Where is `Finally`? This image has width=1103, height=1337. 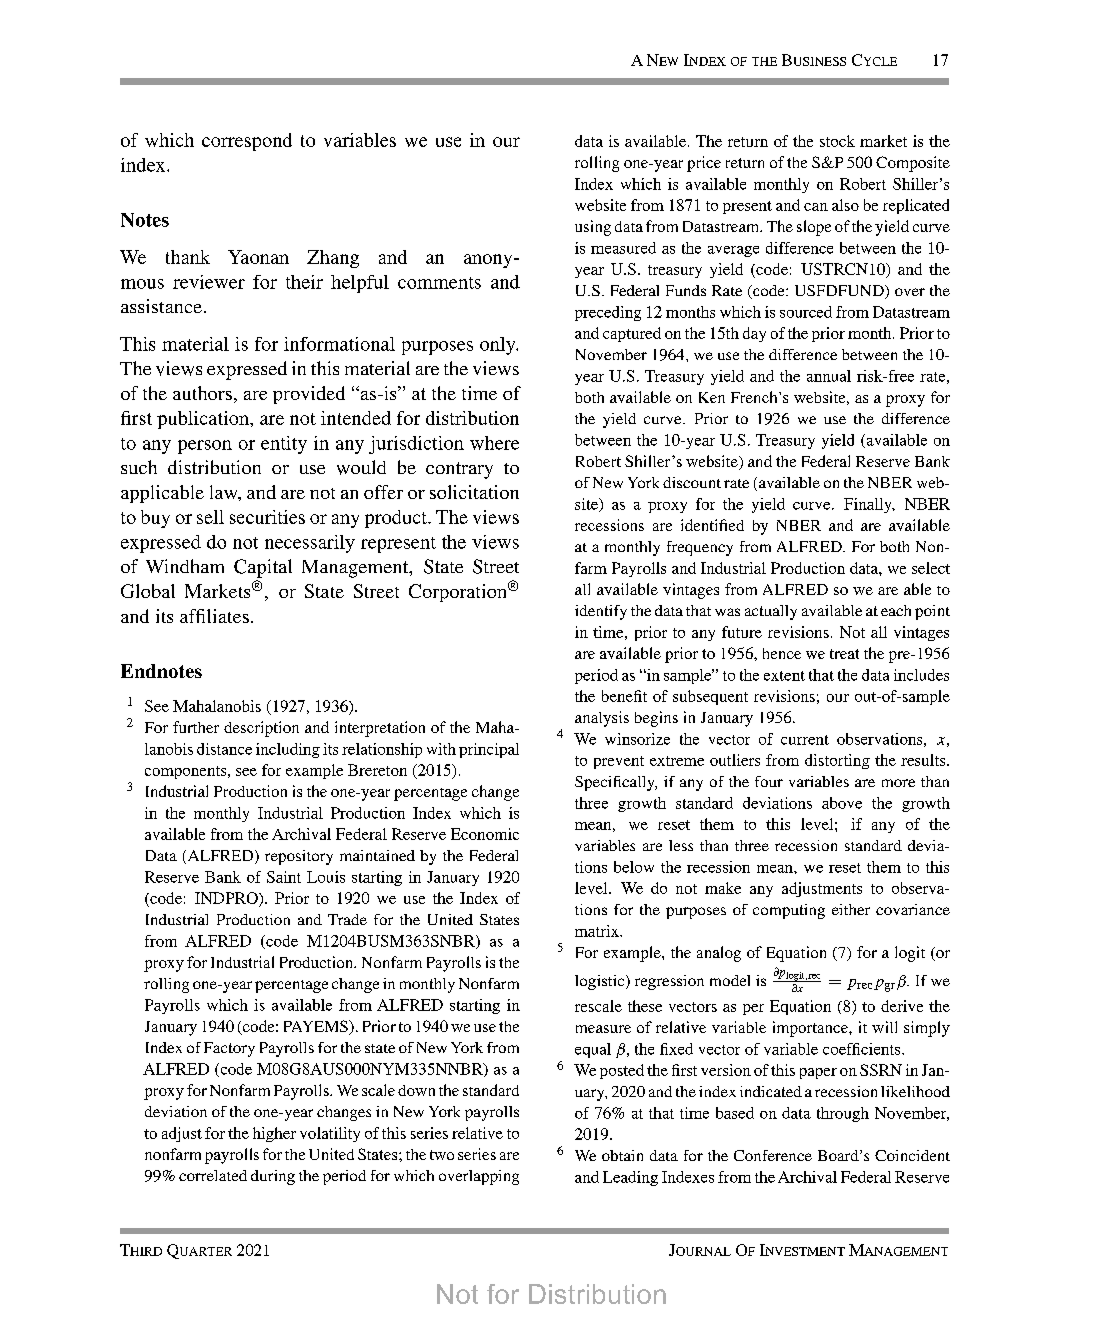 Finally is located at coordinates (869, 505).
